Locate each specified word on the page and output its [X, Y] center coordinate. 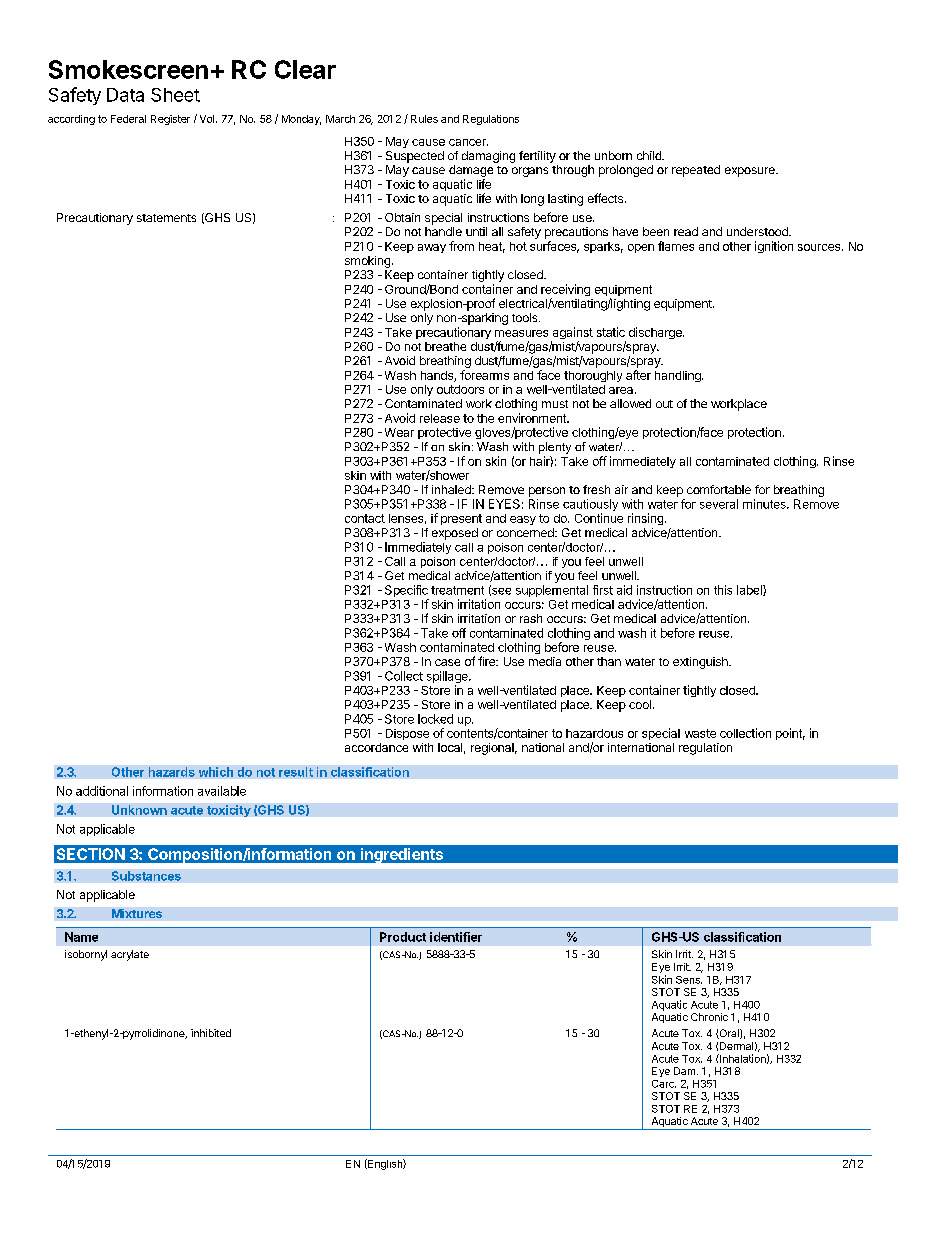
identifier [456, 937]
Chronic [709, 1017]
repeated [696, 171]
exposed [455, 534]
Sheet [175, 95]
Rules [424, 119]
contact [365, 518]
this [723, 590]
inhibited [211, 1033]
